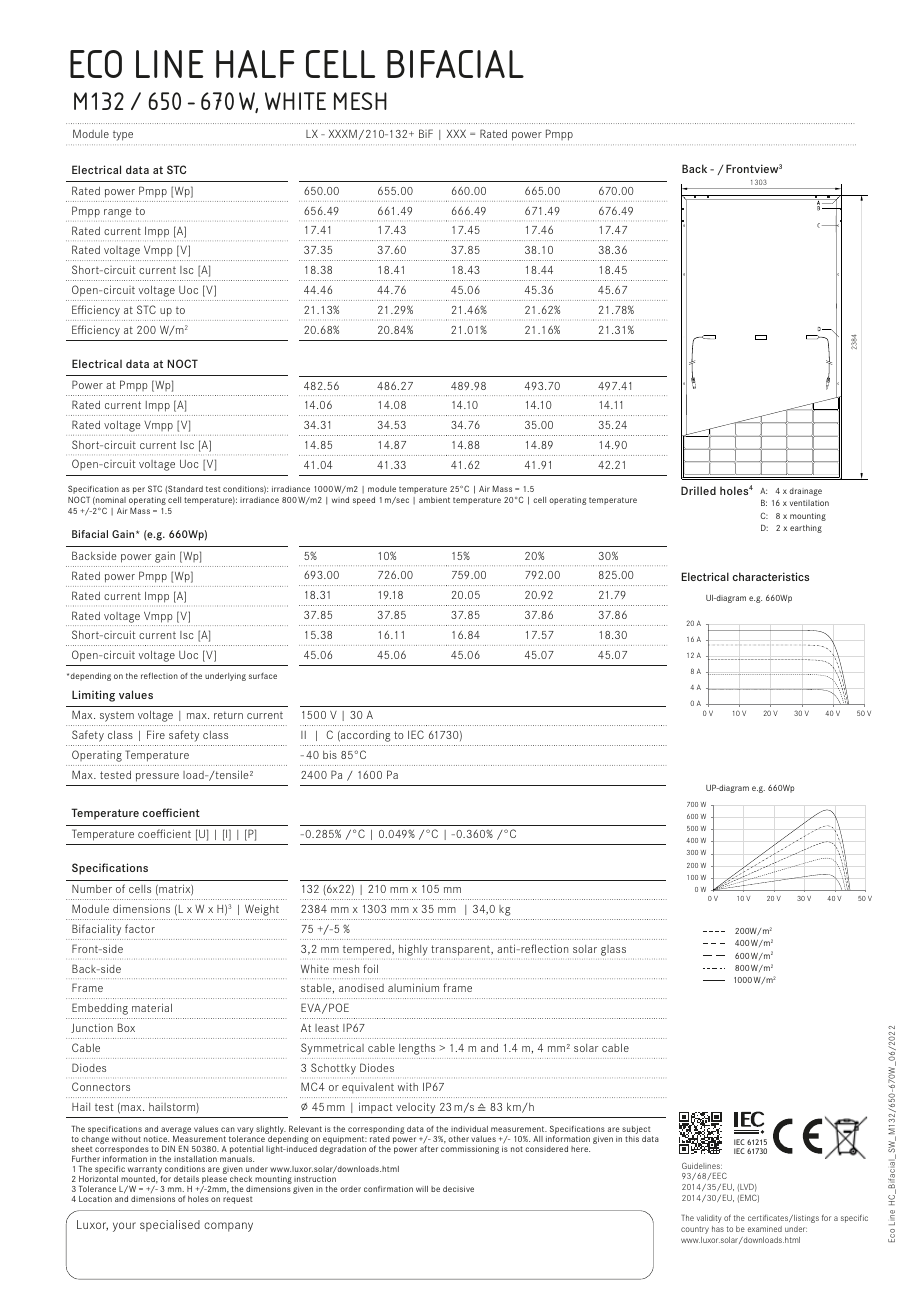 The height and width of the screenshot is (1308, 924). I want to click on range, so click(118, 213).
